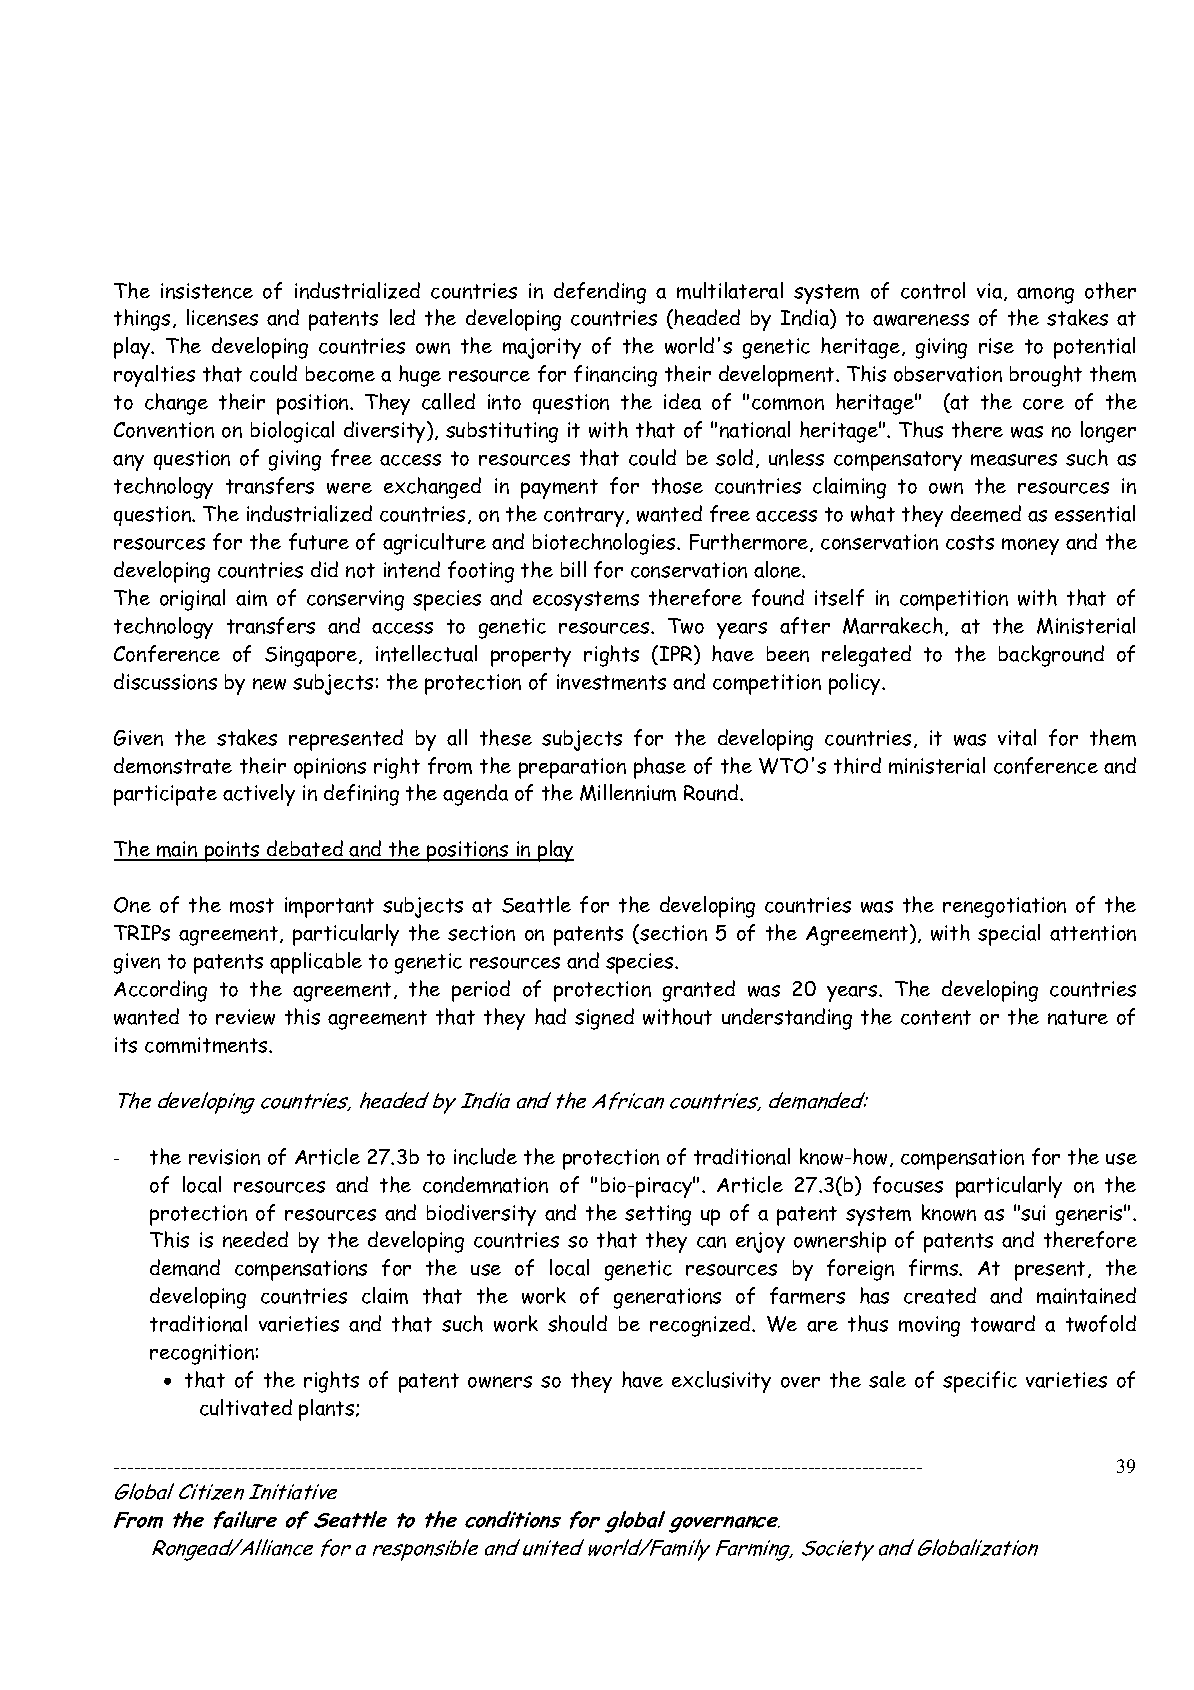  Describe the element at coordinates (908, 1184) in the screenshot. I see `focuses` at that location.
